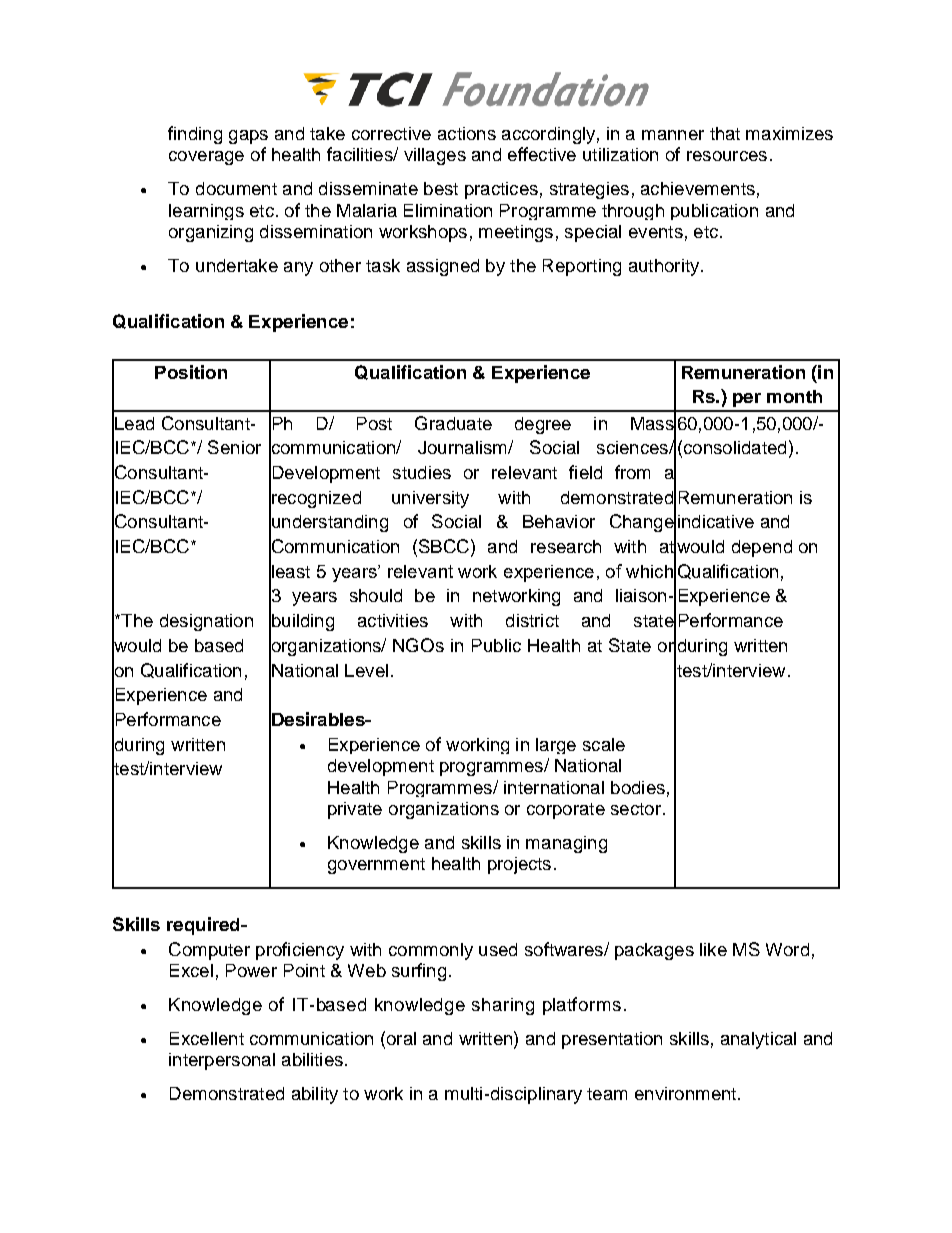  I want to click on practices, so click(501, 190).
